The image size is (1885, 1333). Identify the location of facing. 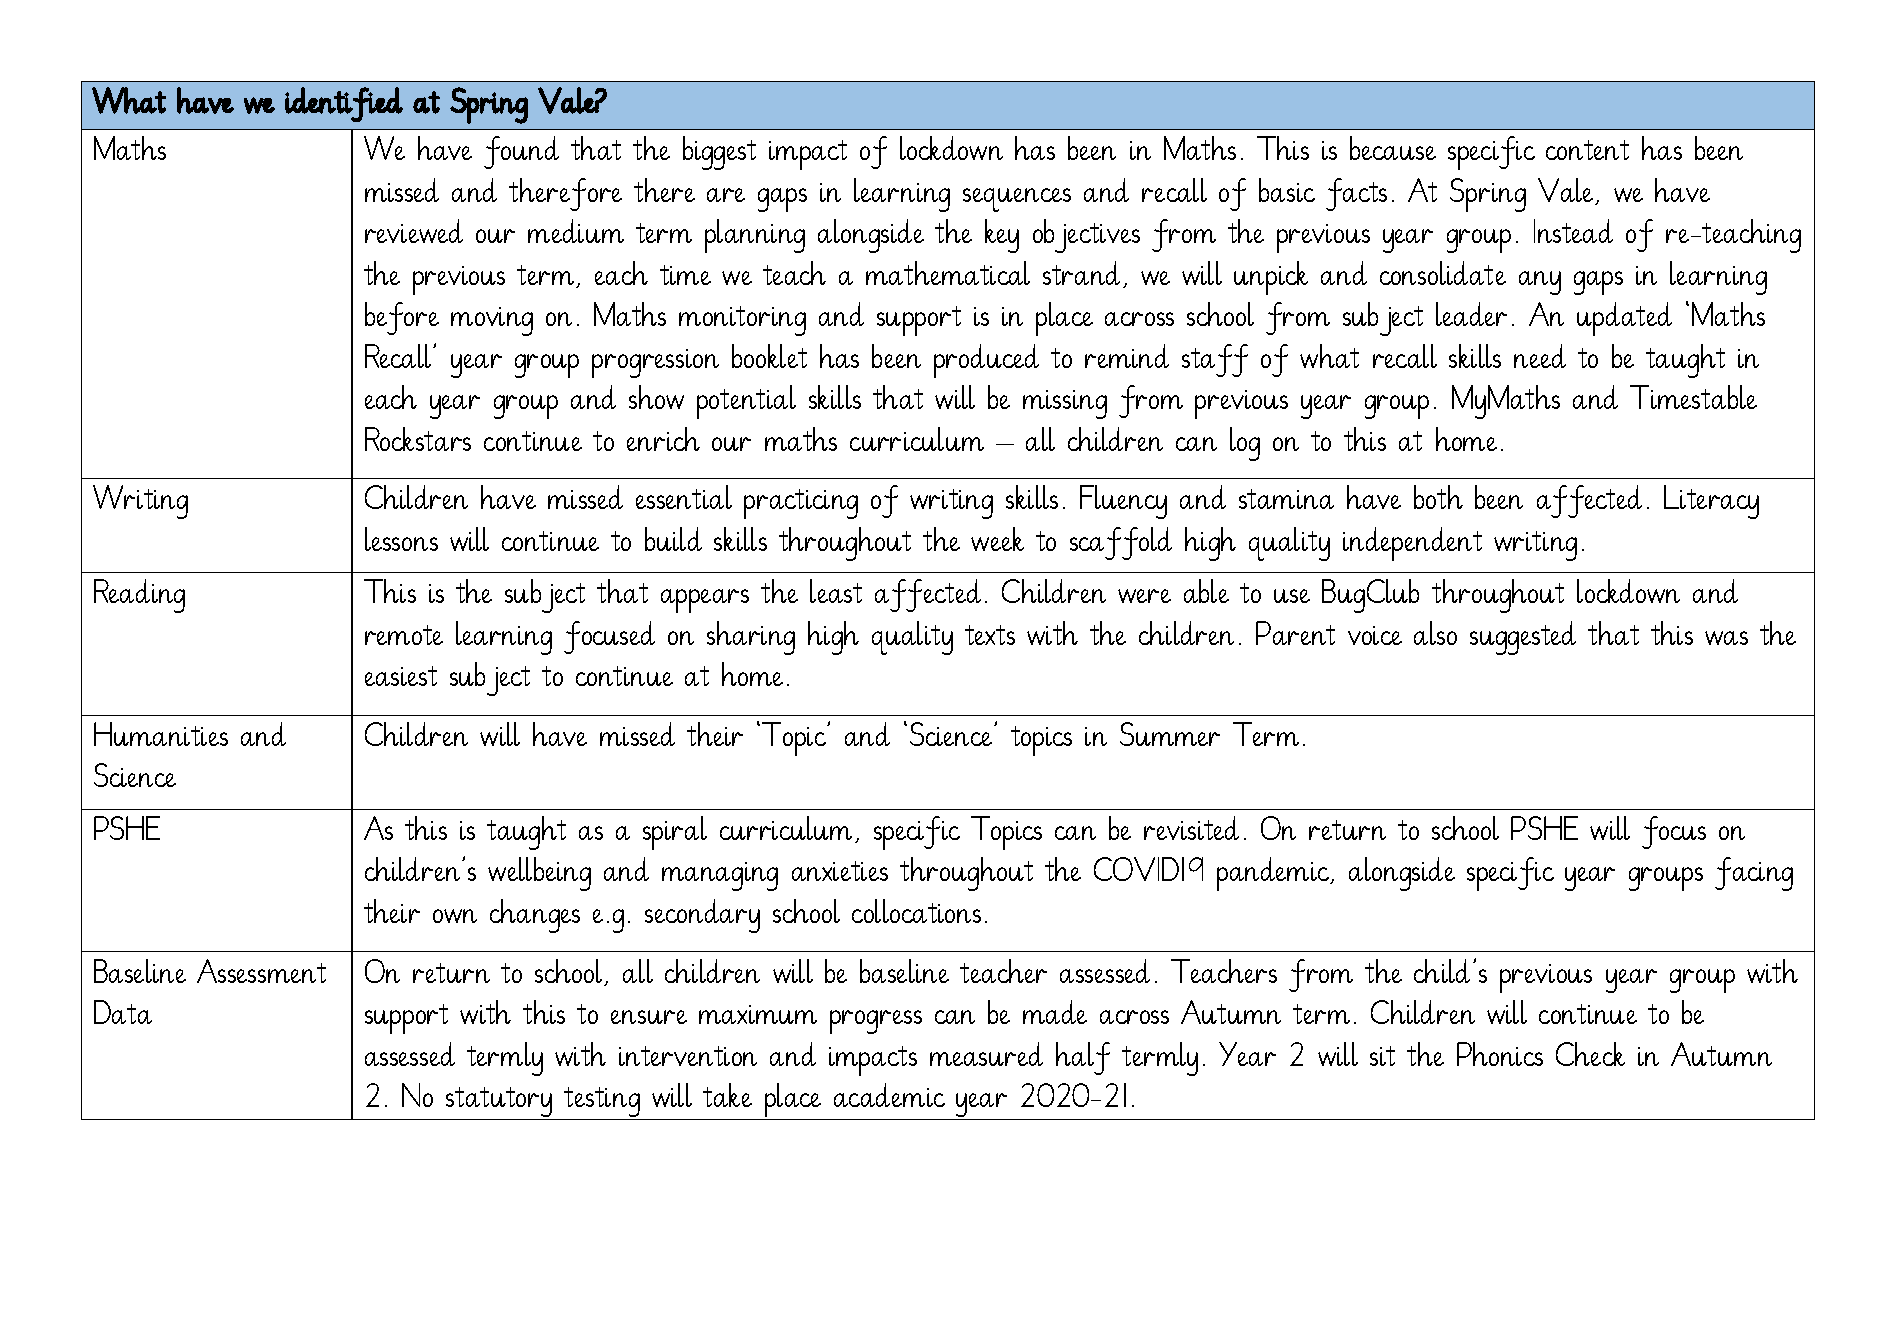
(1754, 874).
